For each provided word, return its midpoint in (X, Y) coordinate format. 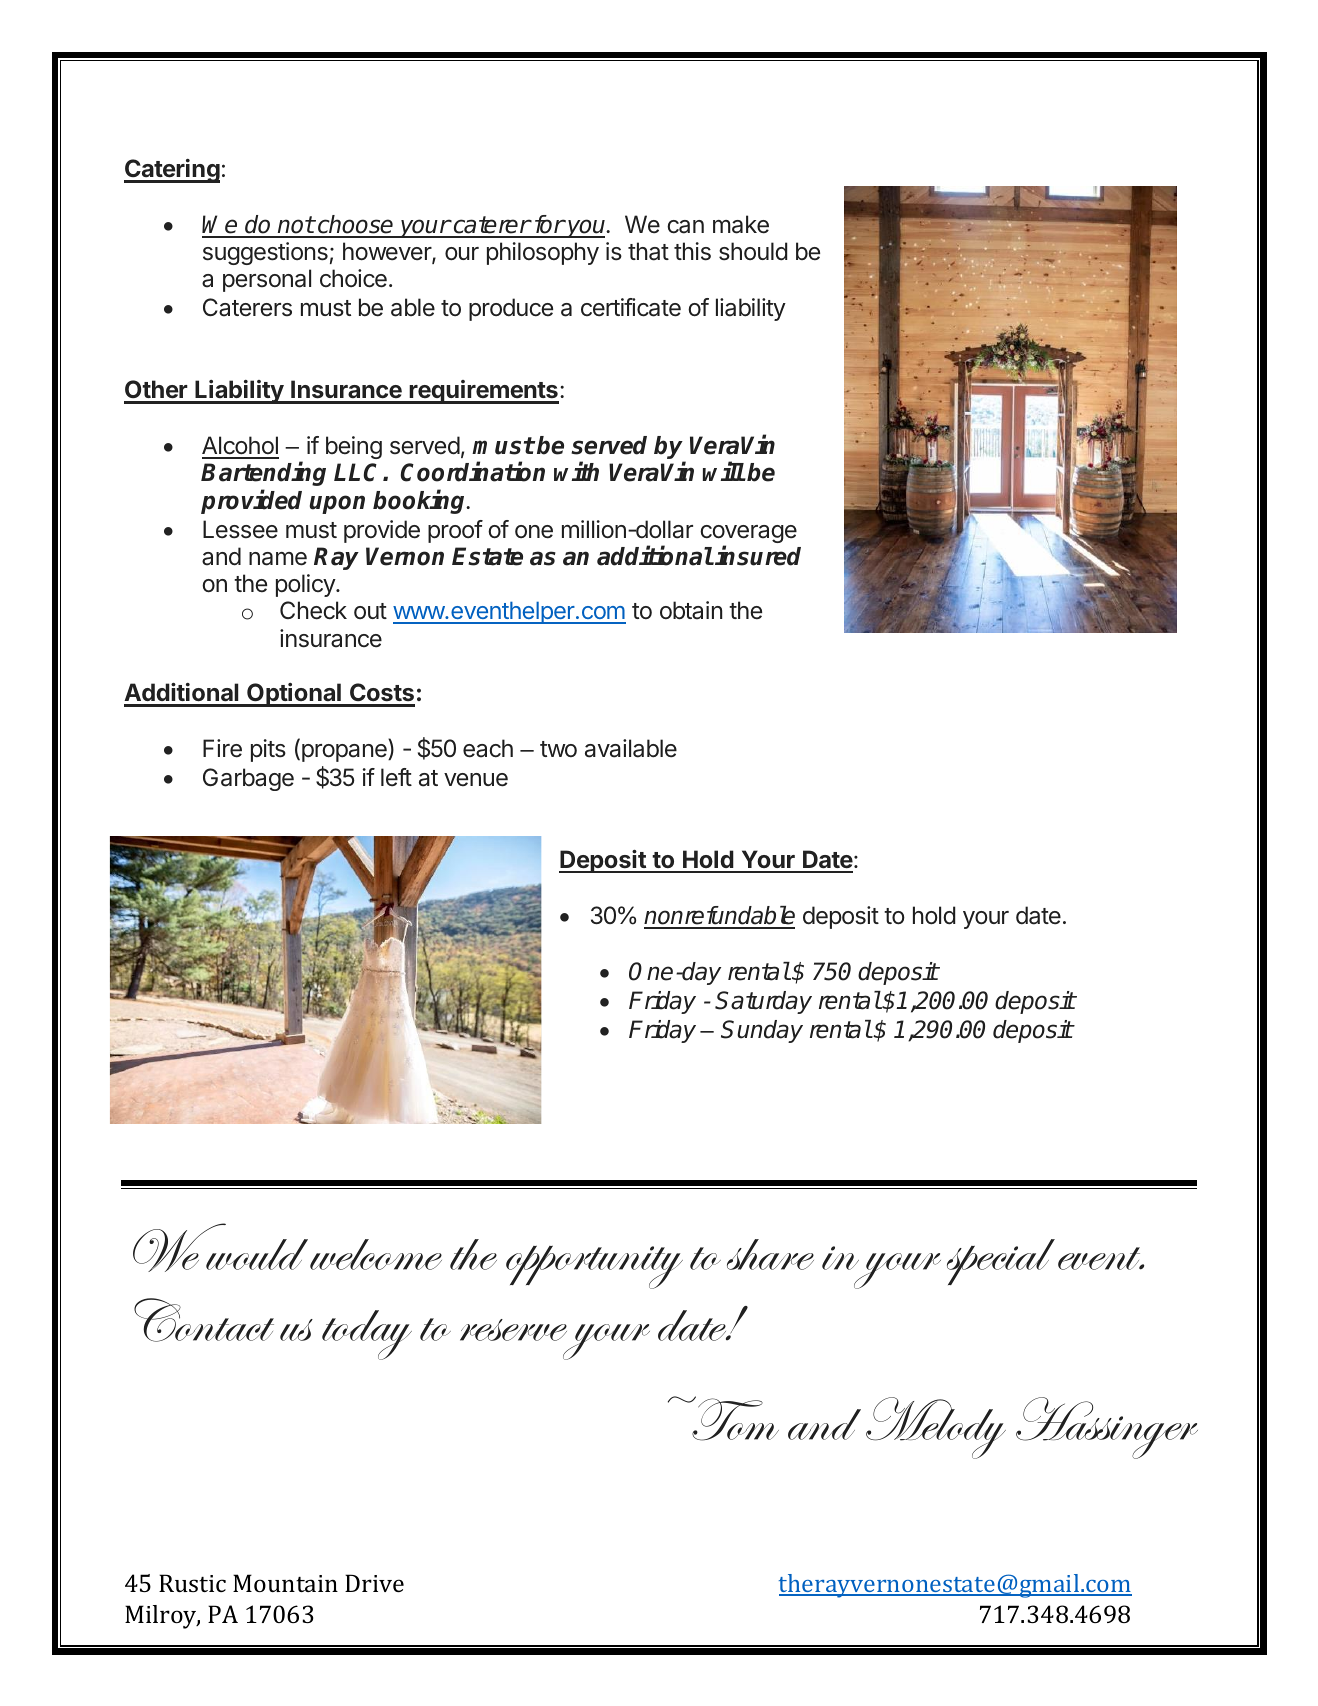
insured (758, 555)
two (558, 749)
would (257, 1254)
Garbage (248, 779)
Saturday (763, 1002)
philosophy (543, 253)
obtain (691, 610)
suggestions (265, 253)
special (1001, 1262)
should (753, 251)
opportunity (594, 1267)
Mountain (285, 1583)
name (278, 559)
